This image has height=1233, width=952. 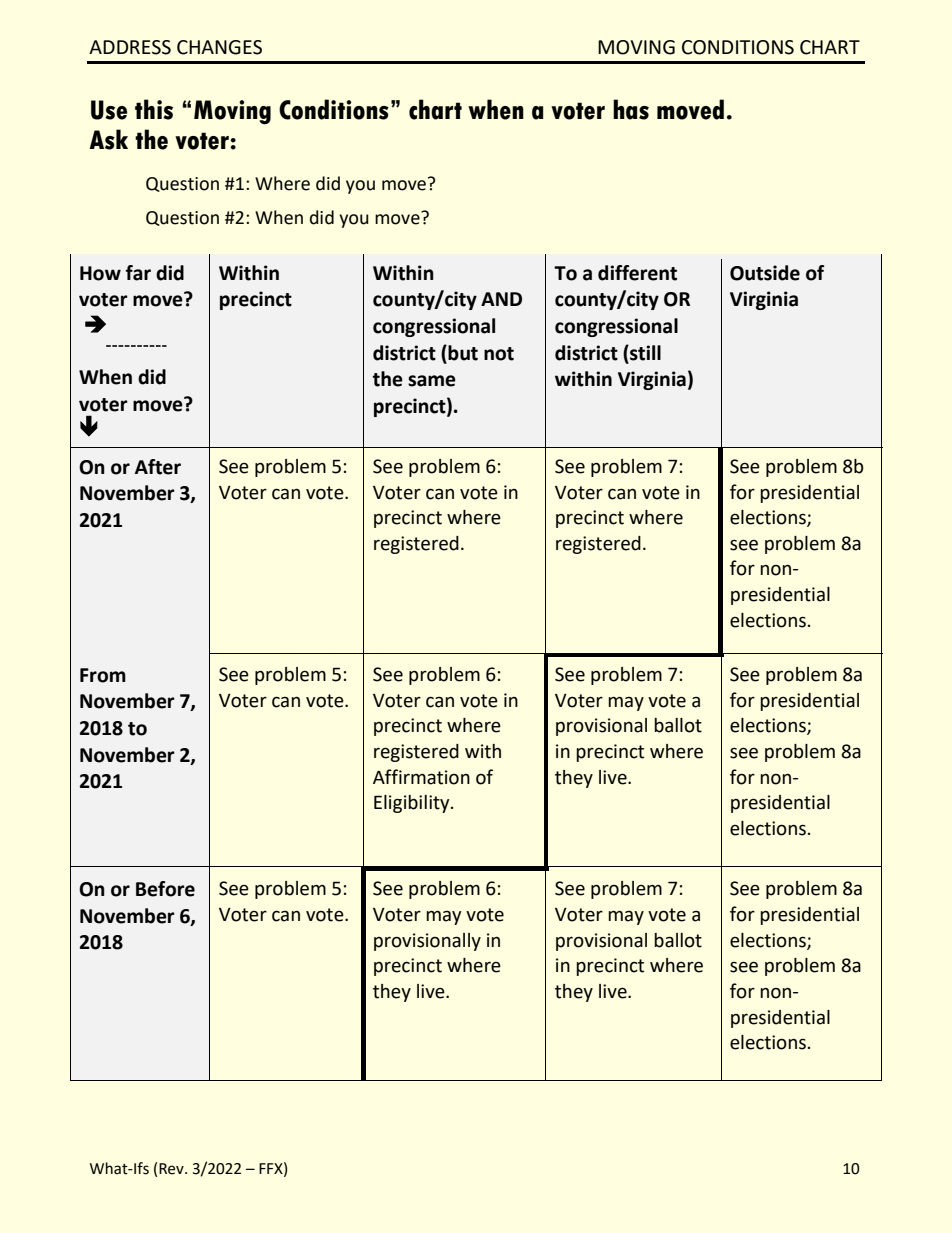 What do you see at coordinates (631, 109) in the image?
I see `has` at bounding box center [631, 109].
